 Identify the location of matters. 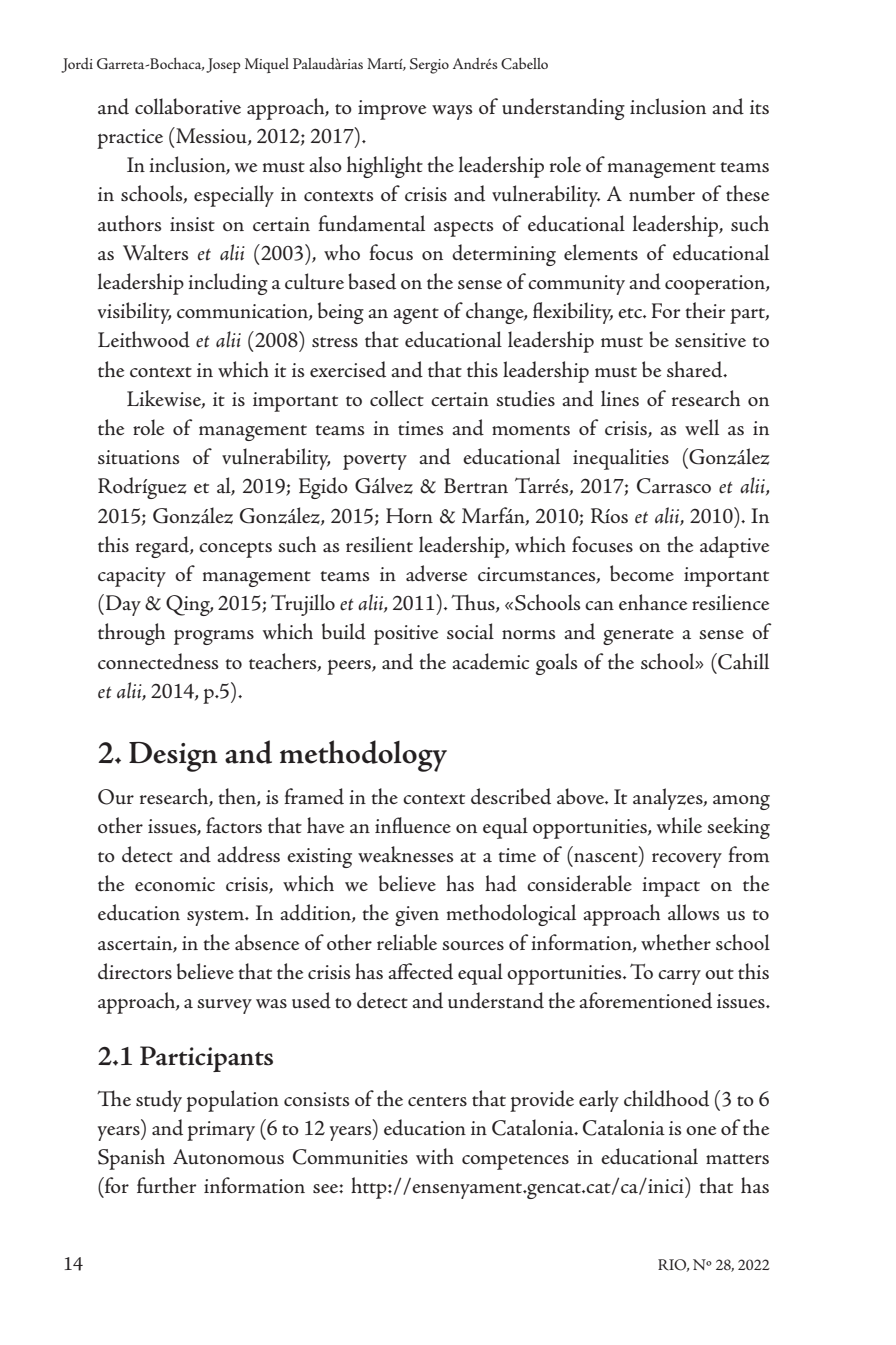
(737, 1159).
